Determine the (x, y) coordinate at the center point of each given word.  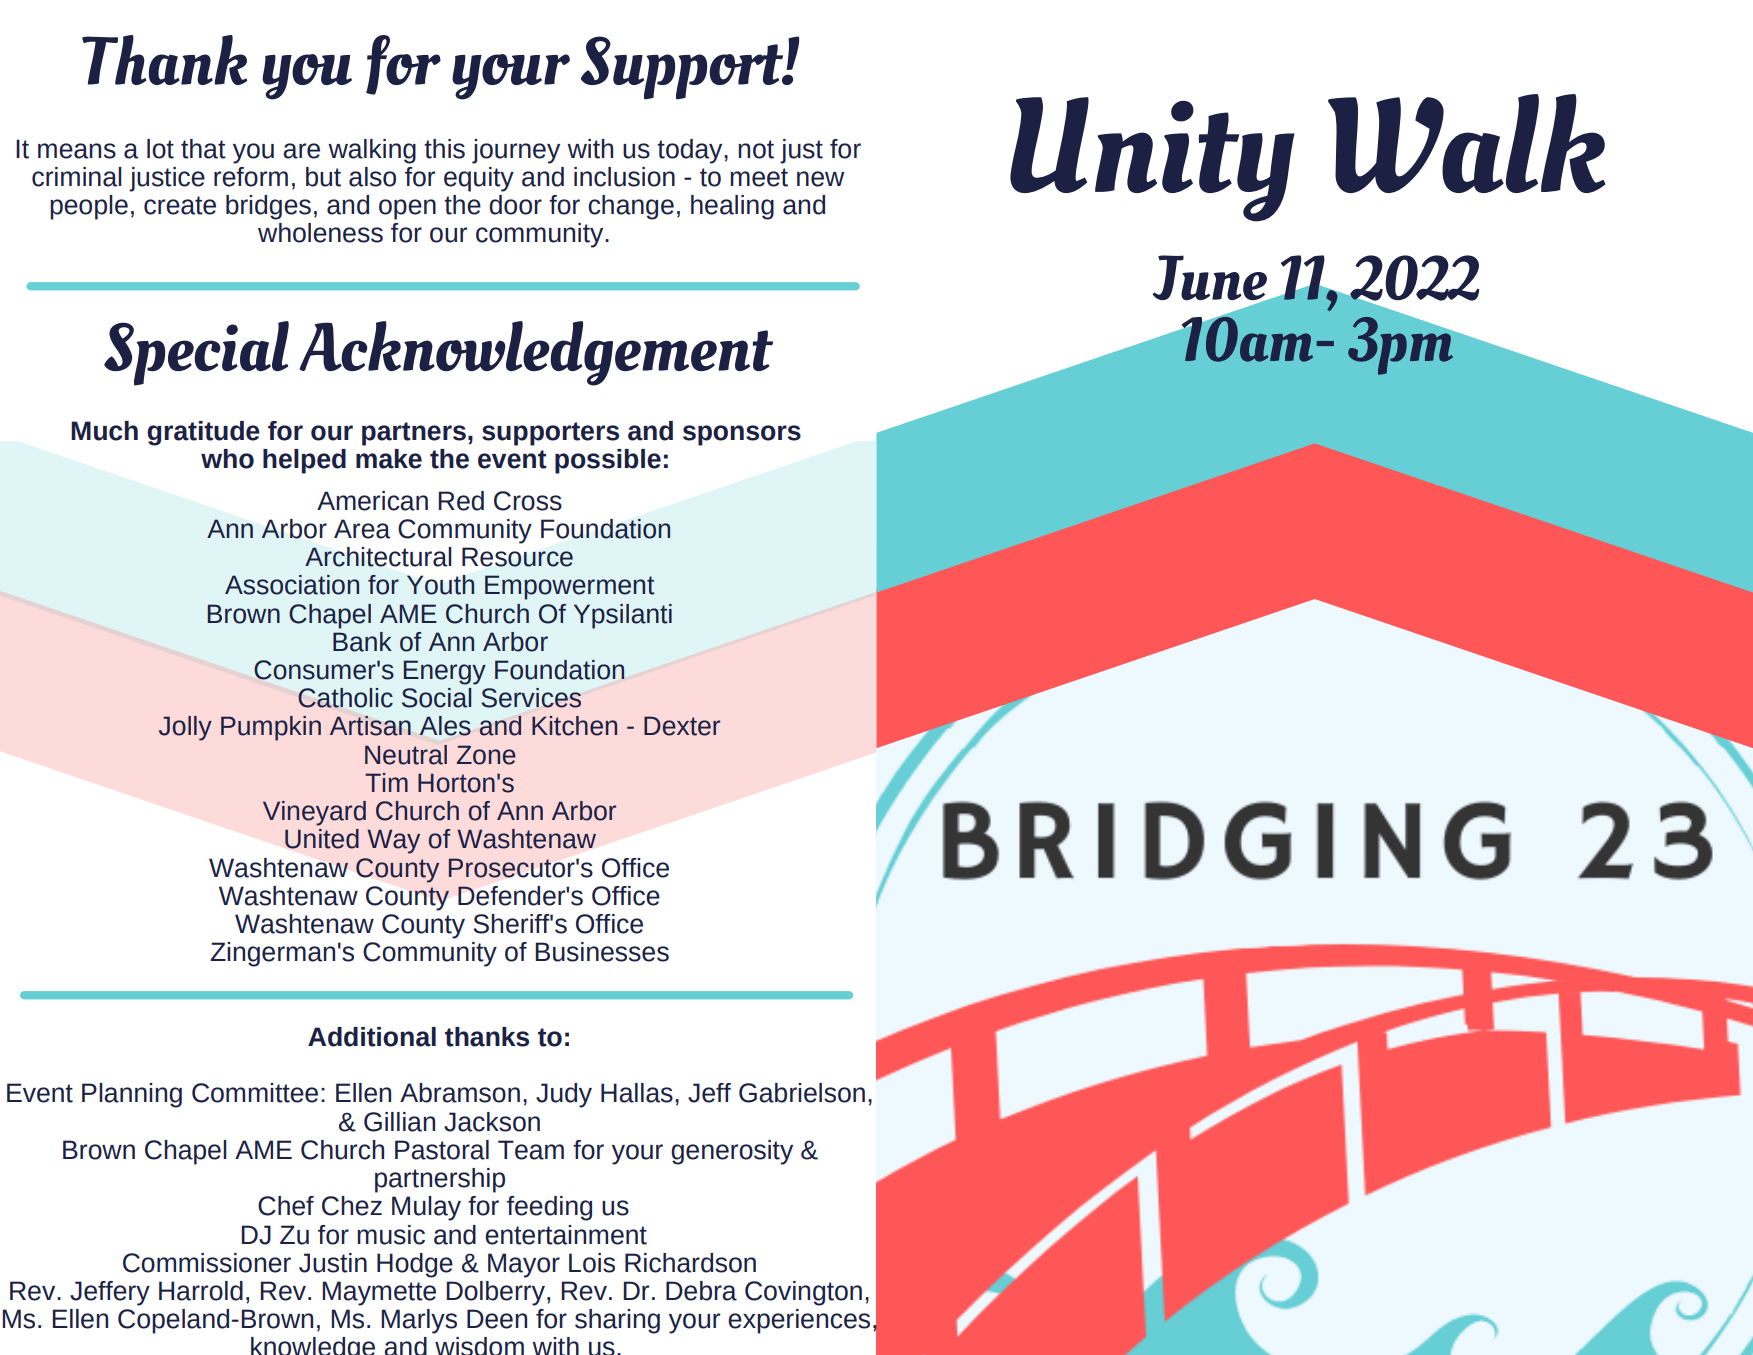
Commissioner (207, 1263)
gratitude (203, 433)
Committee (255, 1093)
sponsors (742, 435)
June (1211, 279)
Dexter (682, 726)
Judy (564, 1095)
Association (292, 585)
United (322, 839)
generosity (732, 1152)
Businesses (602, 952)
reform (251, 177)
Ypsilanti (623, 616)
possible (608, 461)
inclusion (624, 177)
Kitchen (574, 726)
